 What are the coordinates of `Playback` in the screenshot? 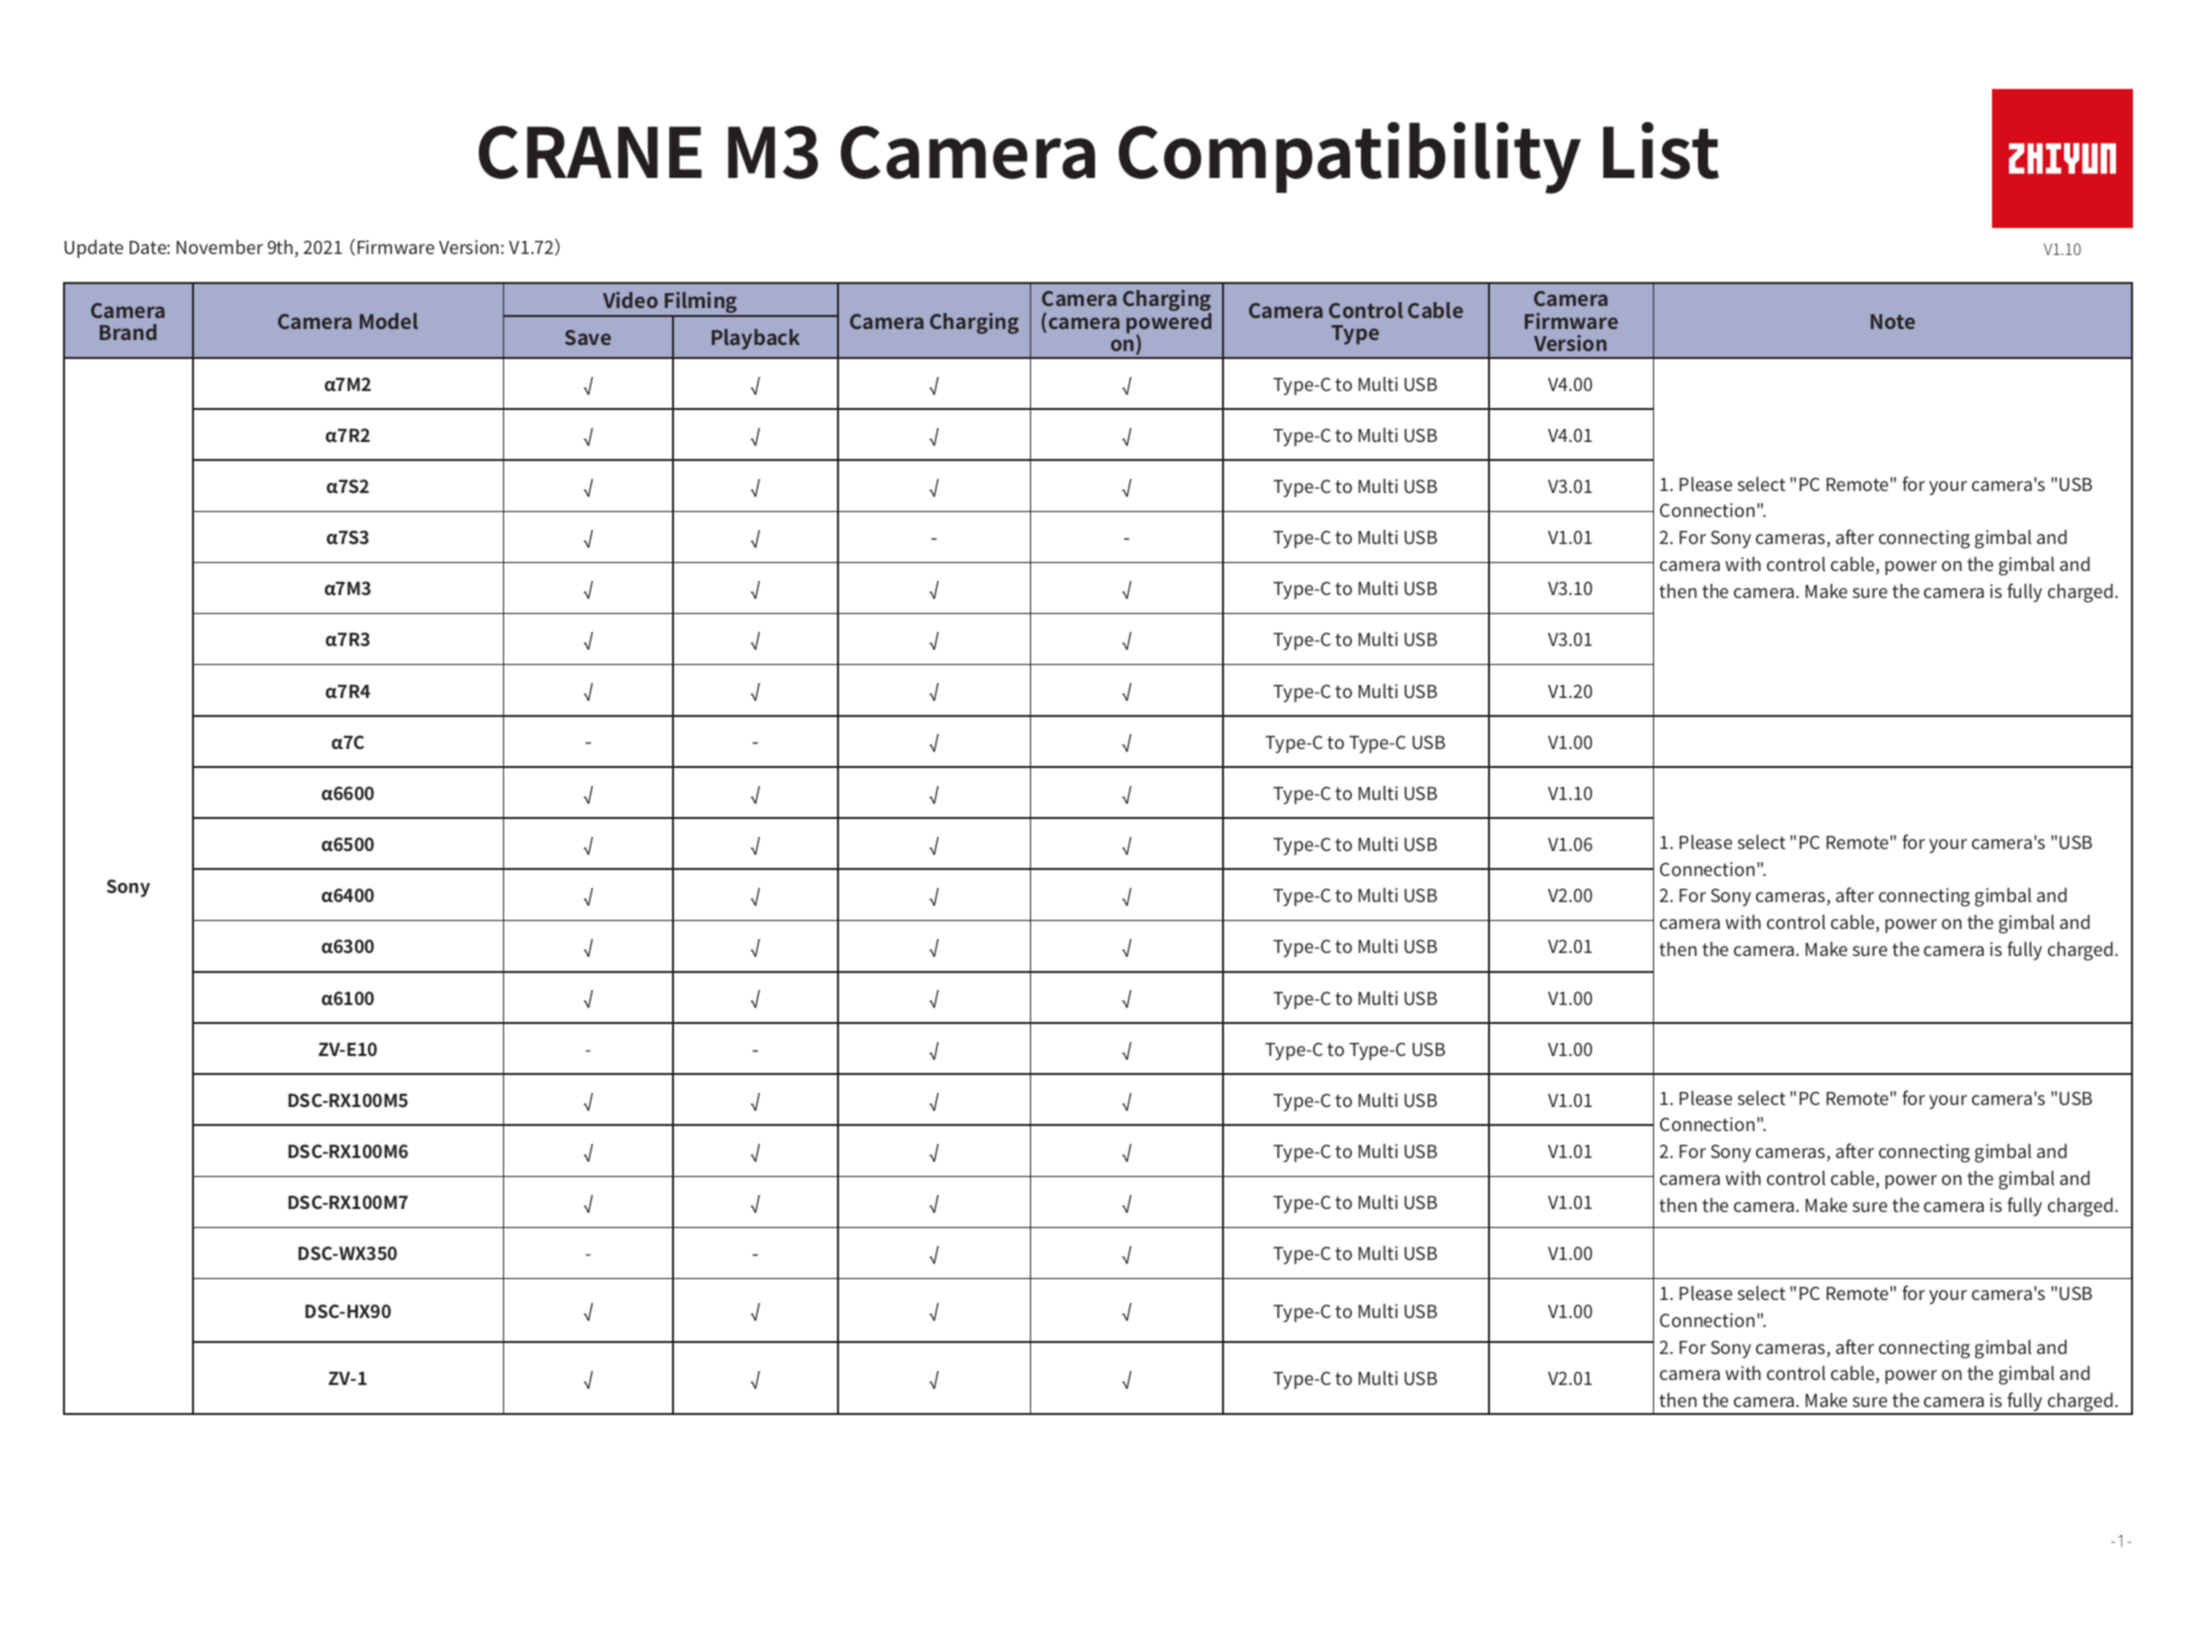 It's located at (756, 339).
